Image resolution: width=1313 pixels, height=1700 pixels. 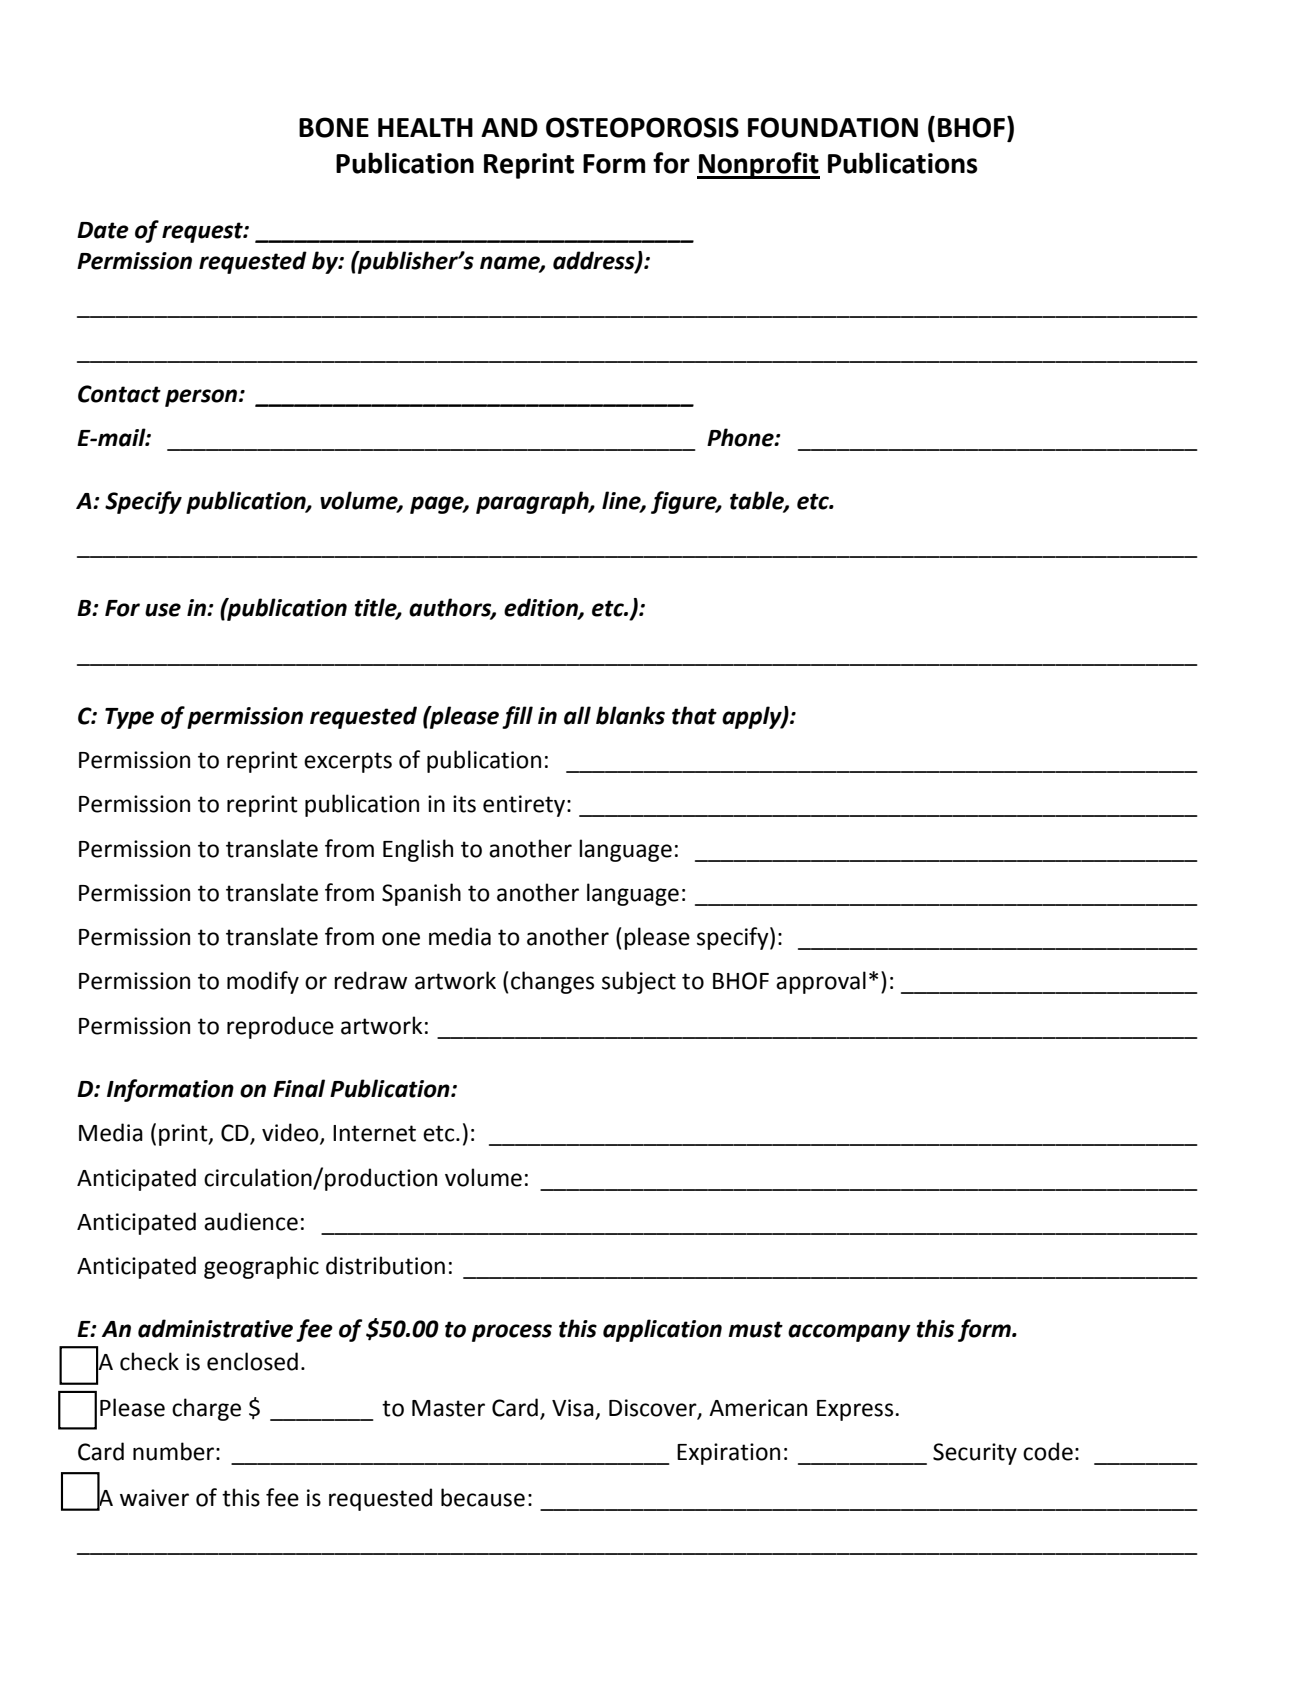 I want to click on Internet, so click(x=374, y=1133).
